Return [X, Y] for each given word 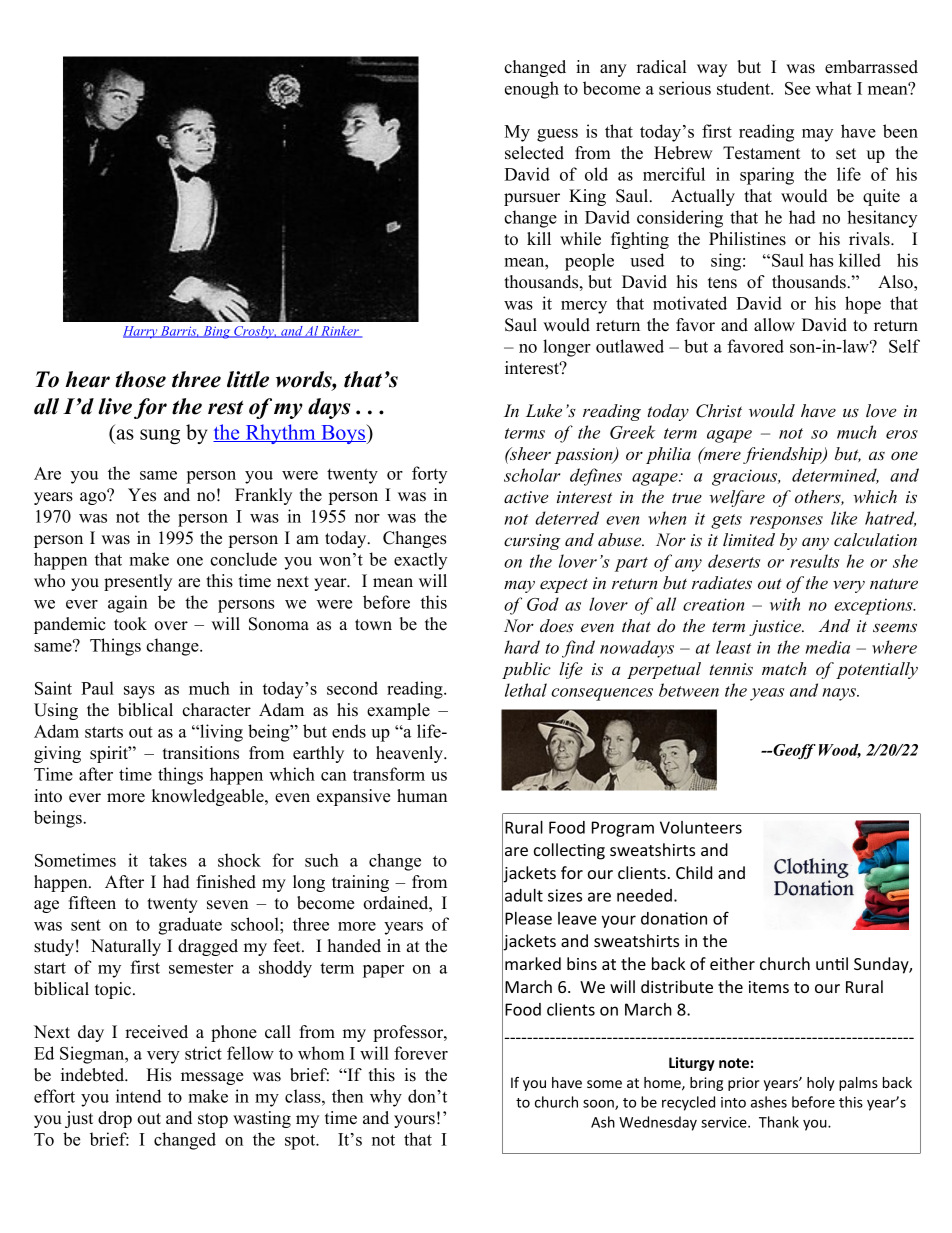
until [832, 963]
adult [524, 895]
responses [786, 522]
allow [774, 325]
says [139, 692]
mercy [584, 307]
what [834, 88]
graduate [190, 926]
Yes [142, 495]
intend [138, 1096]
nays [840, 694]
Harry [141, 332]
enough [532, 90]
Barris [179, 332]
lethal [526, 690]
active [526, 497]
